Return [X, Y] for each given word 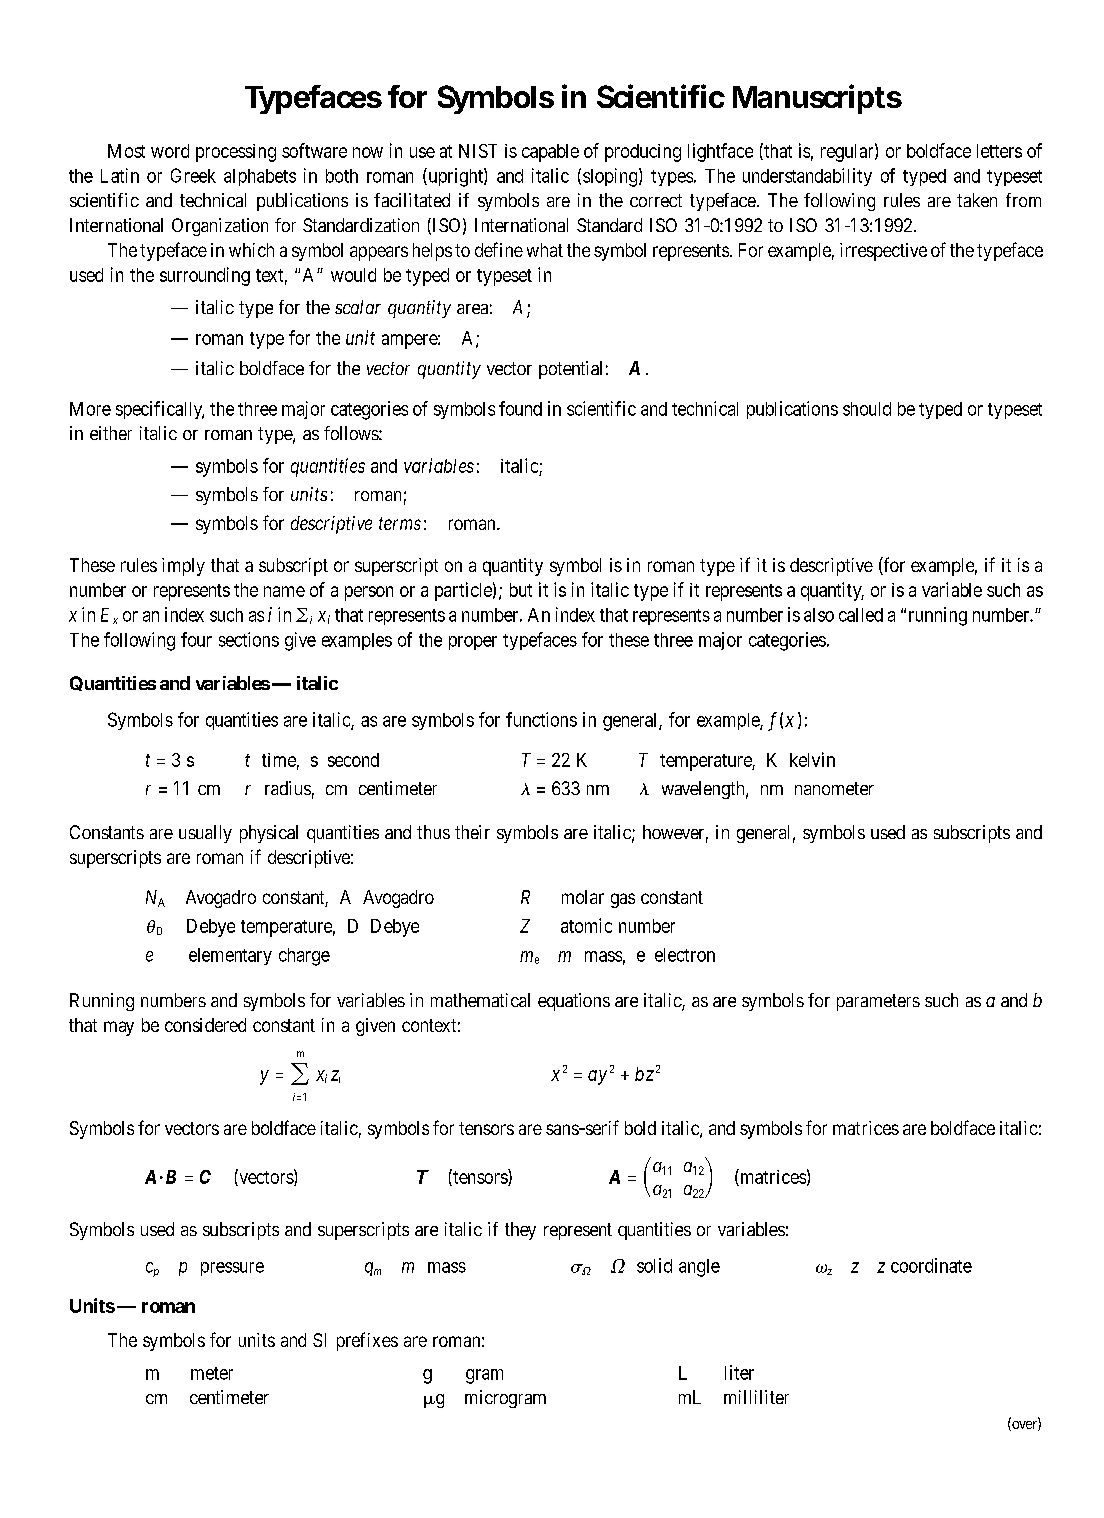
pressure [232, 1269]
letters [999, 151]
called [861, 615]
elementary [230, 956]
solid [654, 1265]
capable [550, 153]
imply [183, 567]
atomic [586, 925]
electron [685, 955]
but [521, 590]
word [170, 151]
